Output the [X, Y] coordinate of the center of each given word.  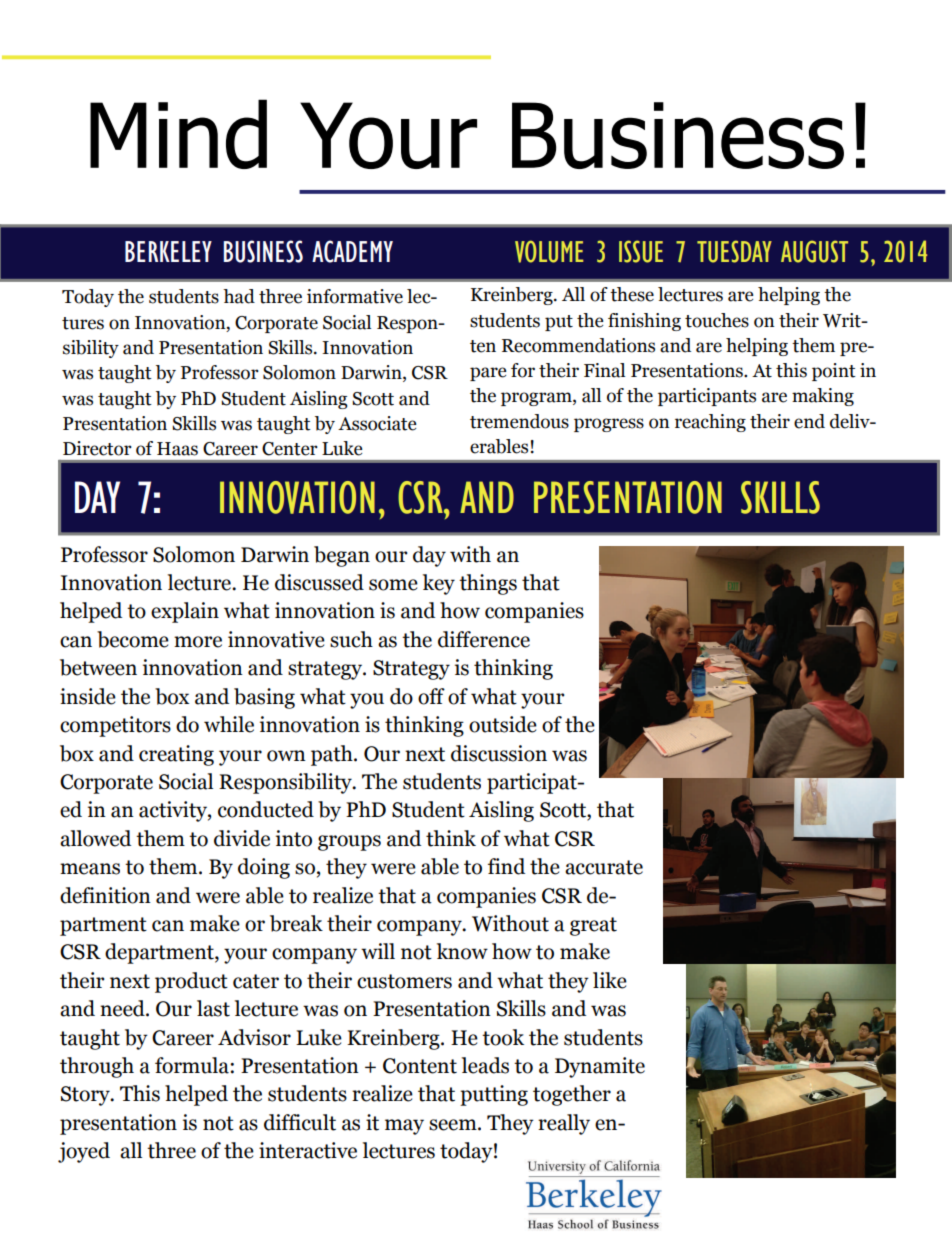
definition [105, 895]
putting [494, 1095]
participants [707, 397]
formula [193, 1065]
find [506, 866]
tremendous [519, 421]
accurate [604, 867]
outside [503, 724]
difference [484, 639]
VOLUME [549, 251]
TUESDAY [734, 251]
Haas [177, 449]
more [198, 642]
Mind [178, 134]
